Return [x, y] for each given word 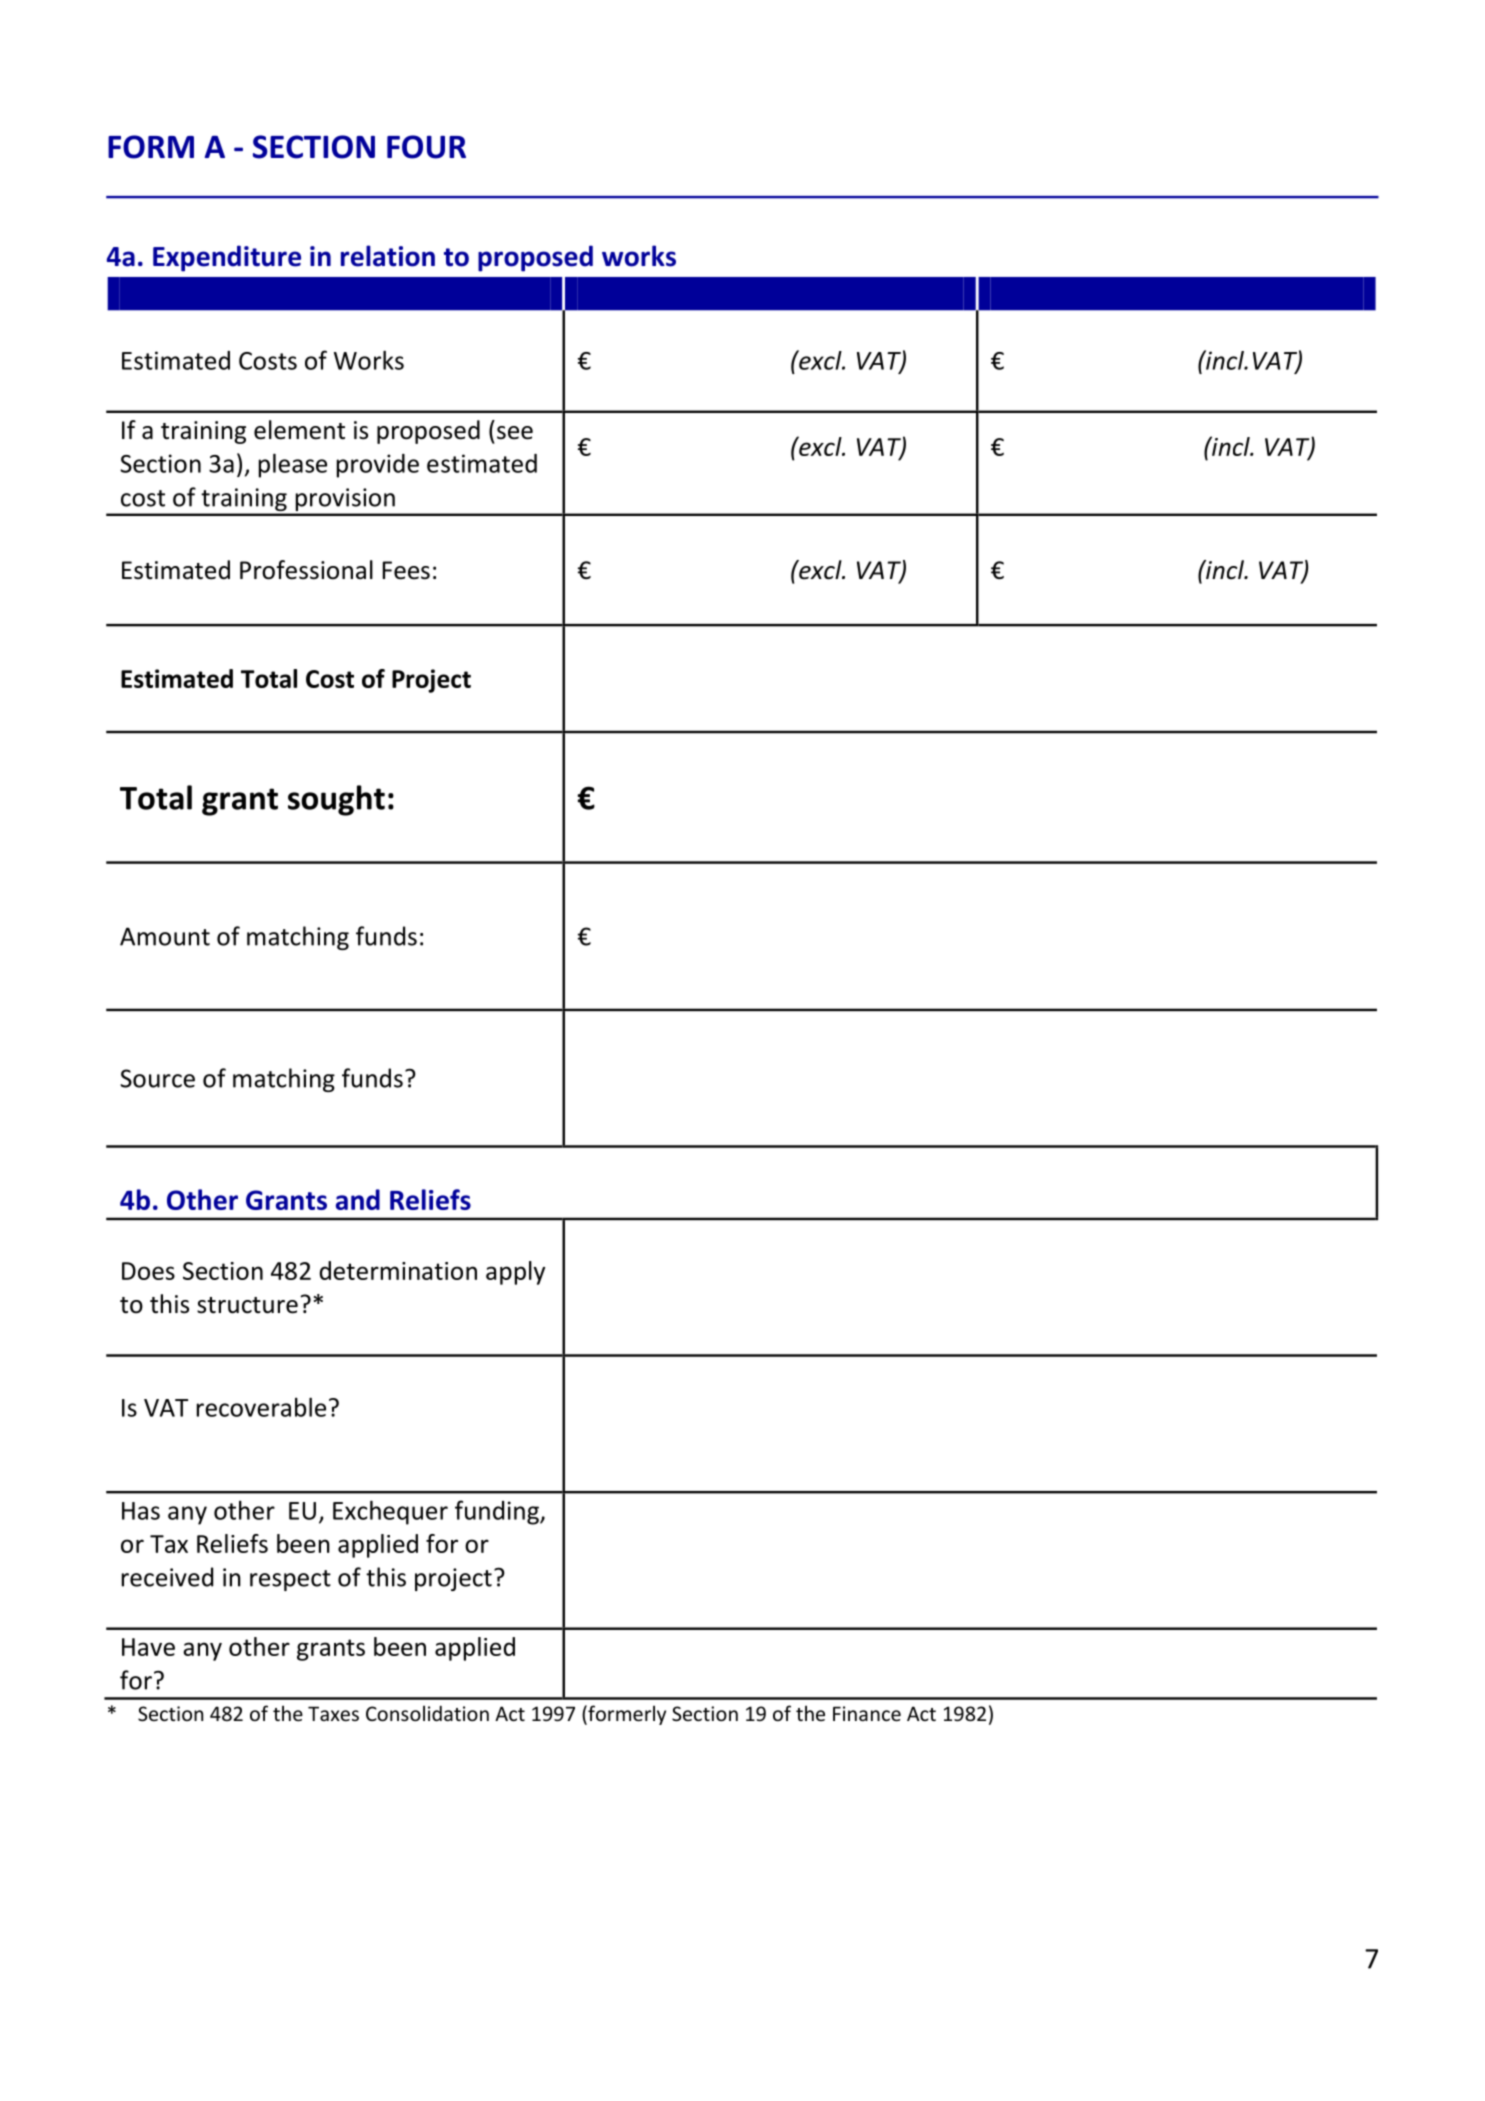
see [515, 433]
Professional [306, 570]
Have [148, 1647]
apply [515, 1273]
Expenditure [227, 258]
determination [398, 1270]
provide [378, 466]
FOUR [426, 147]
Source [157, 1078]
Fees [406, 570]
